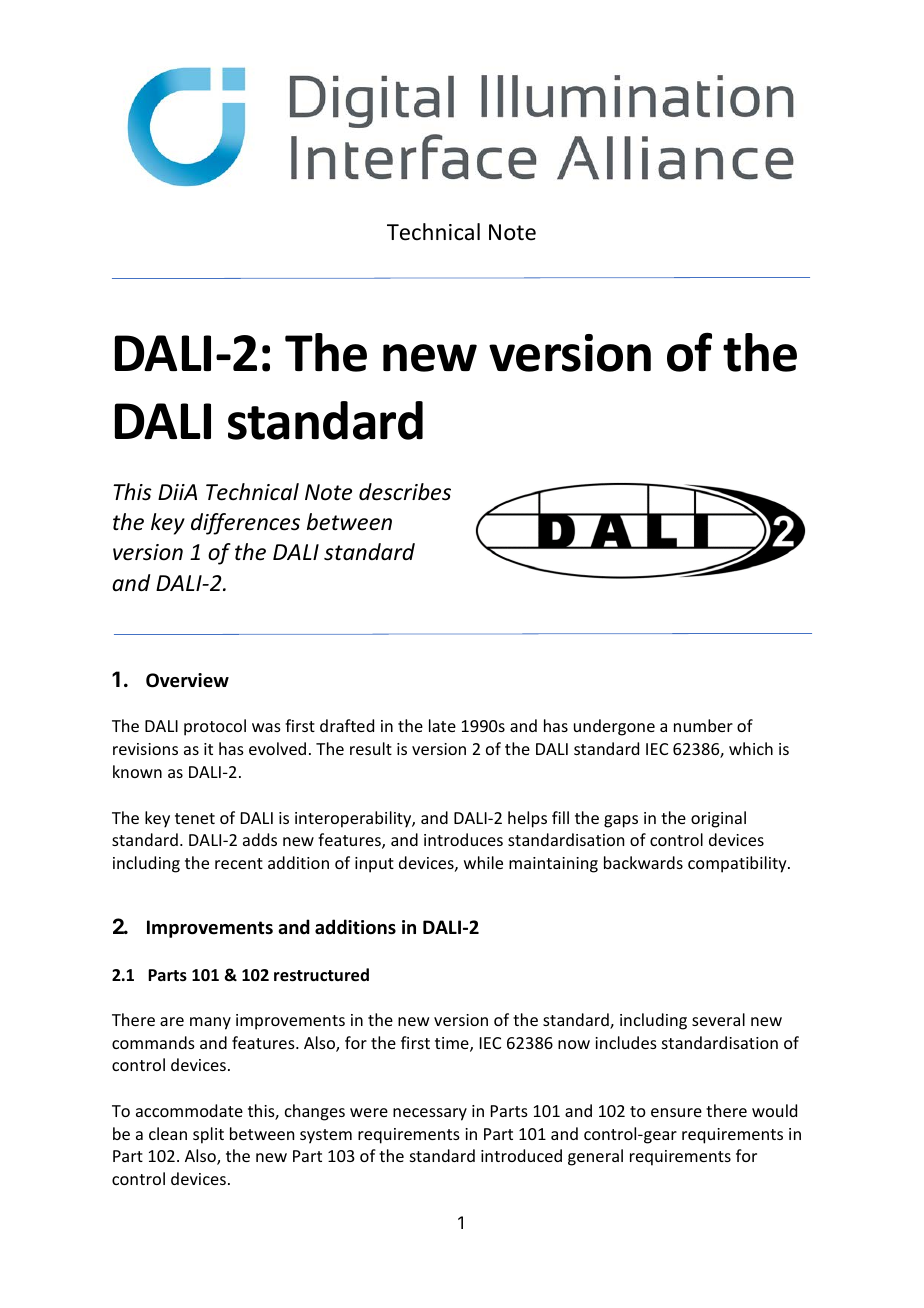  I want to click on recent, so click(239, 863).
